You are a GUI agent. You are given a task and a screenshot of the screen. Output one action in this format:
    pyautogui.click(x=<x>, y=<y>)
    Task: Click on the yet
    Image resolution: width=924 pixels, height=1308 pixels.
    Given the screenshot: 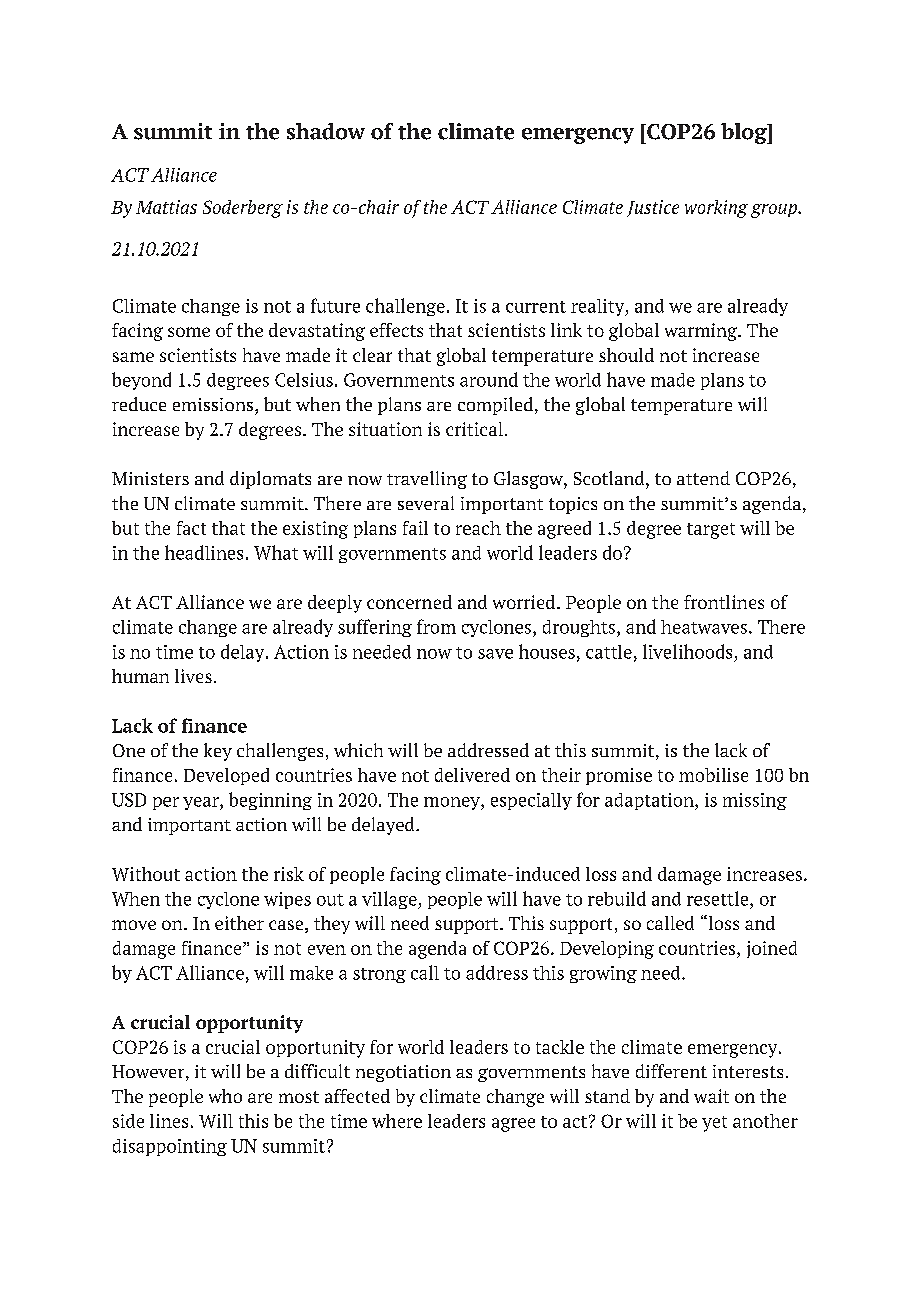 What is the action you would take?
    pyautogui.click(x=714, y=1124)
